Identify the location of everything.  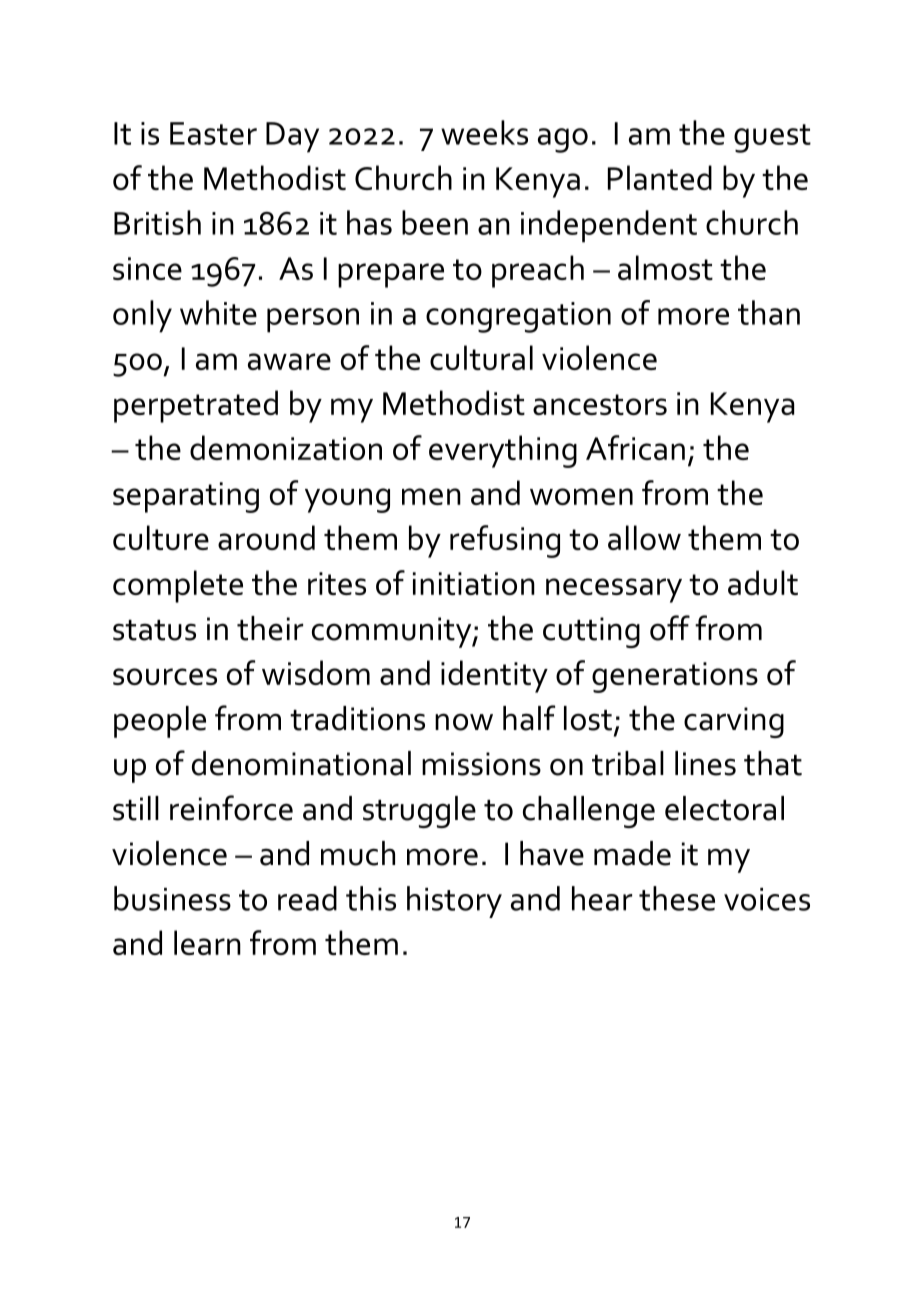
(503, 451).
